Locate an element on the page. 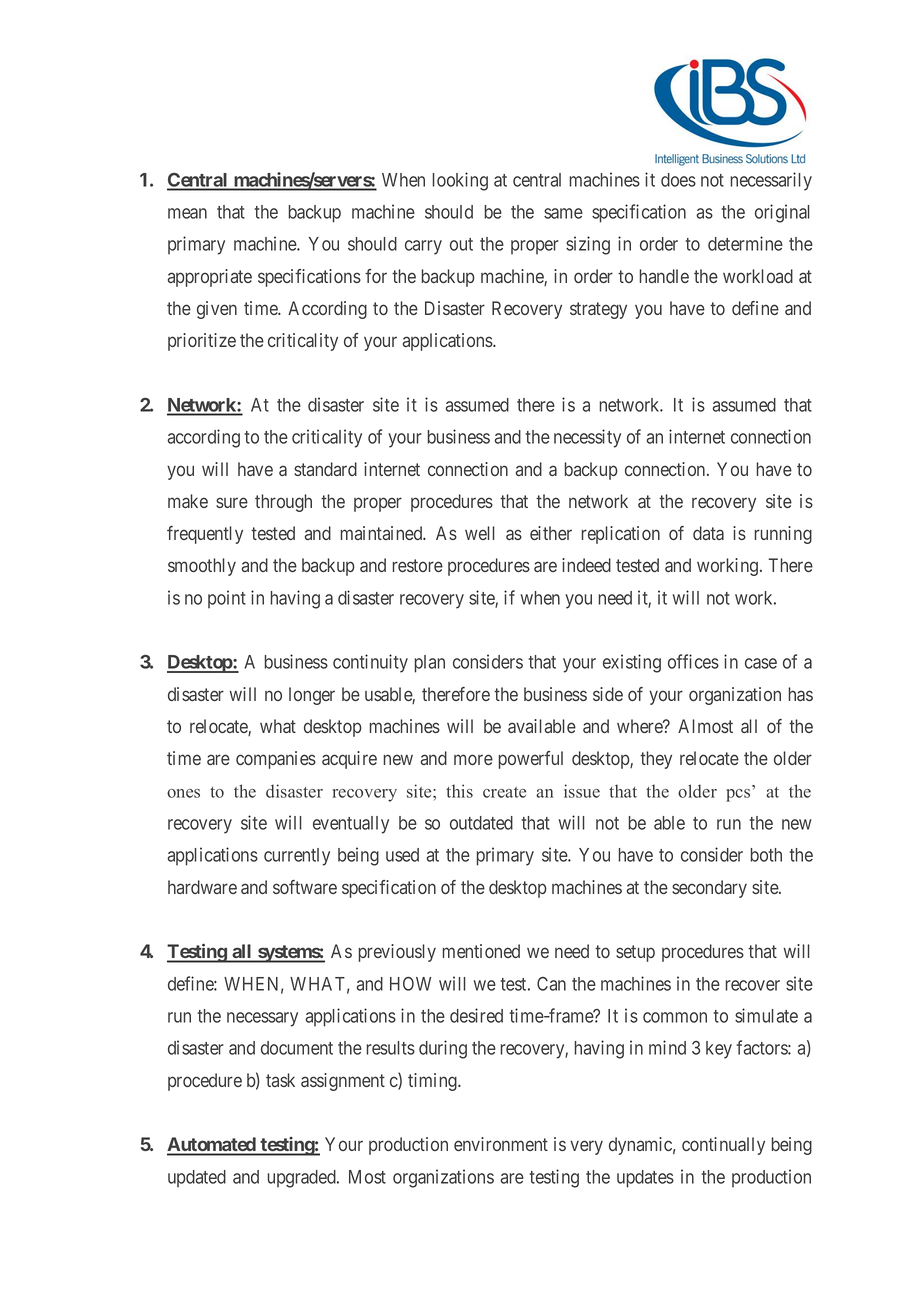  well is located at coordinates (480, 533).
